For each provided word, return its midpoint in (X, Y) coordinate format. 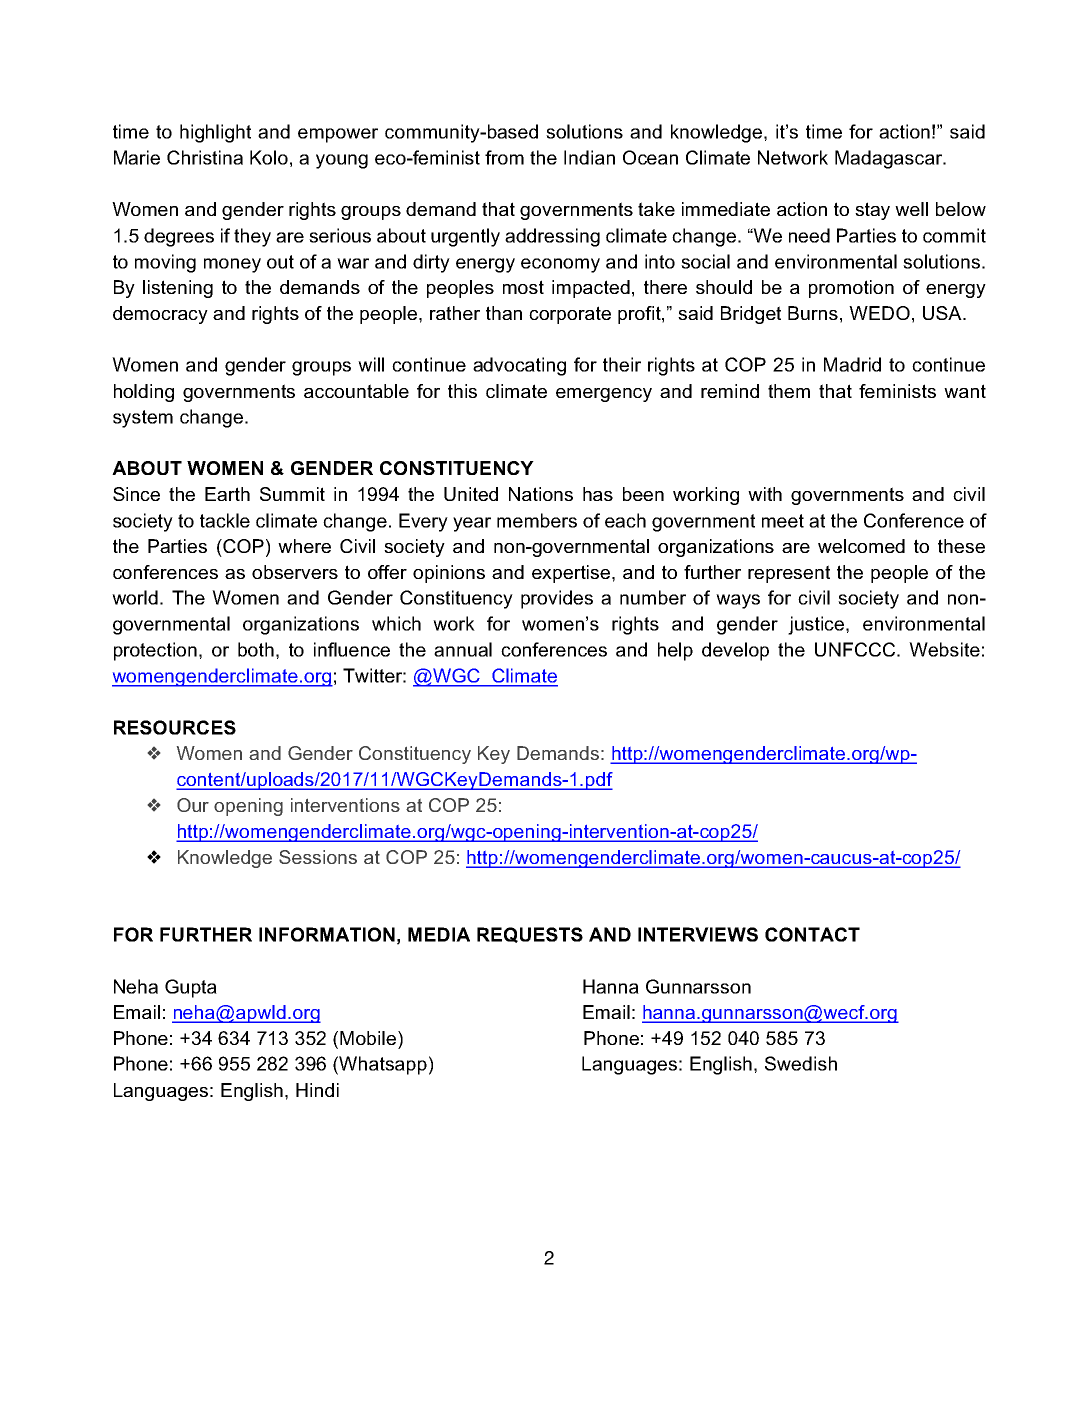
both (256, 649)
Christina (205, 157)
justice (817, 625)
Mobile (369, 1038)
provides (557, 599)
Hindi (317, 1090)
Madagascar (890, 159)
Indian (589, 157)
